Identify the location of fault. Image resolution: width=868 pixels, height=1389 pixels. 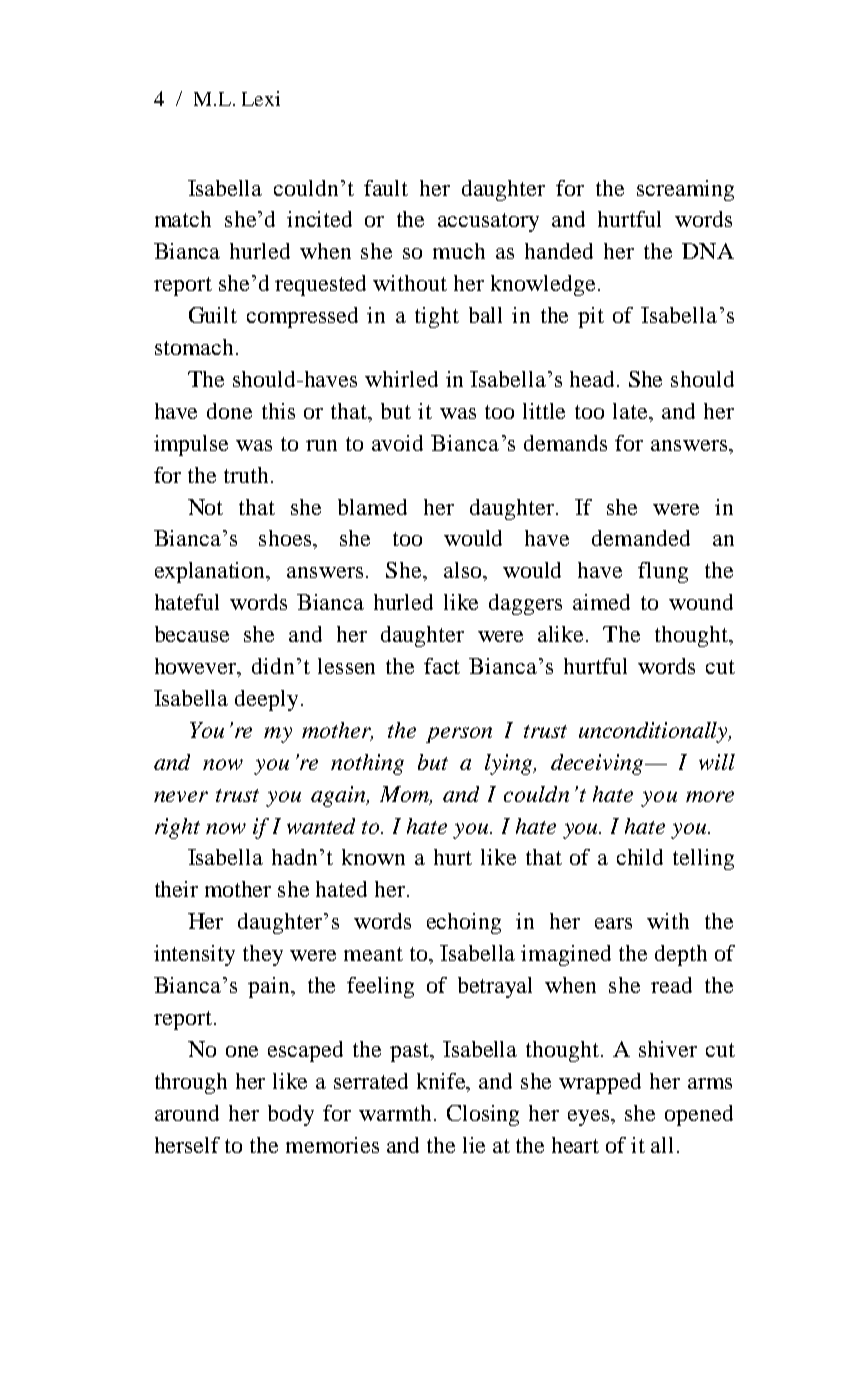
(386, 188).
